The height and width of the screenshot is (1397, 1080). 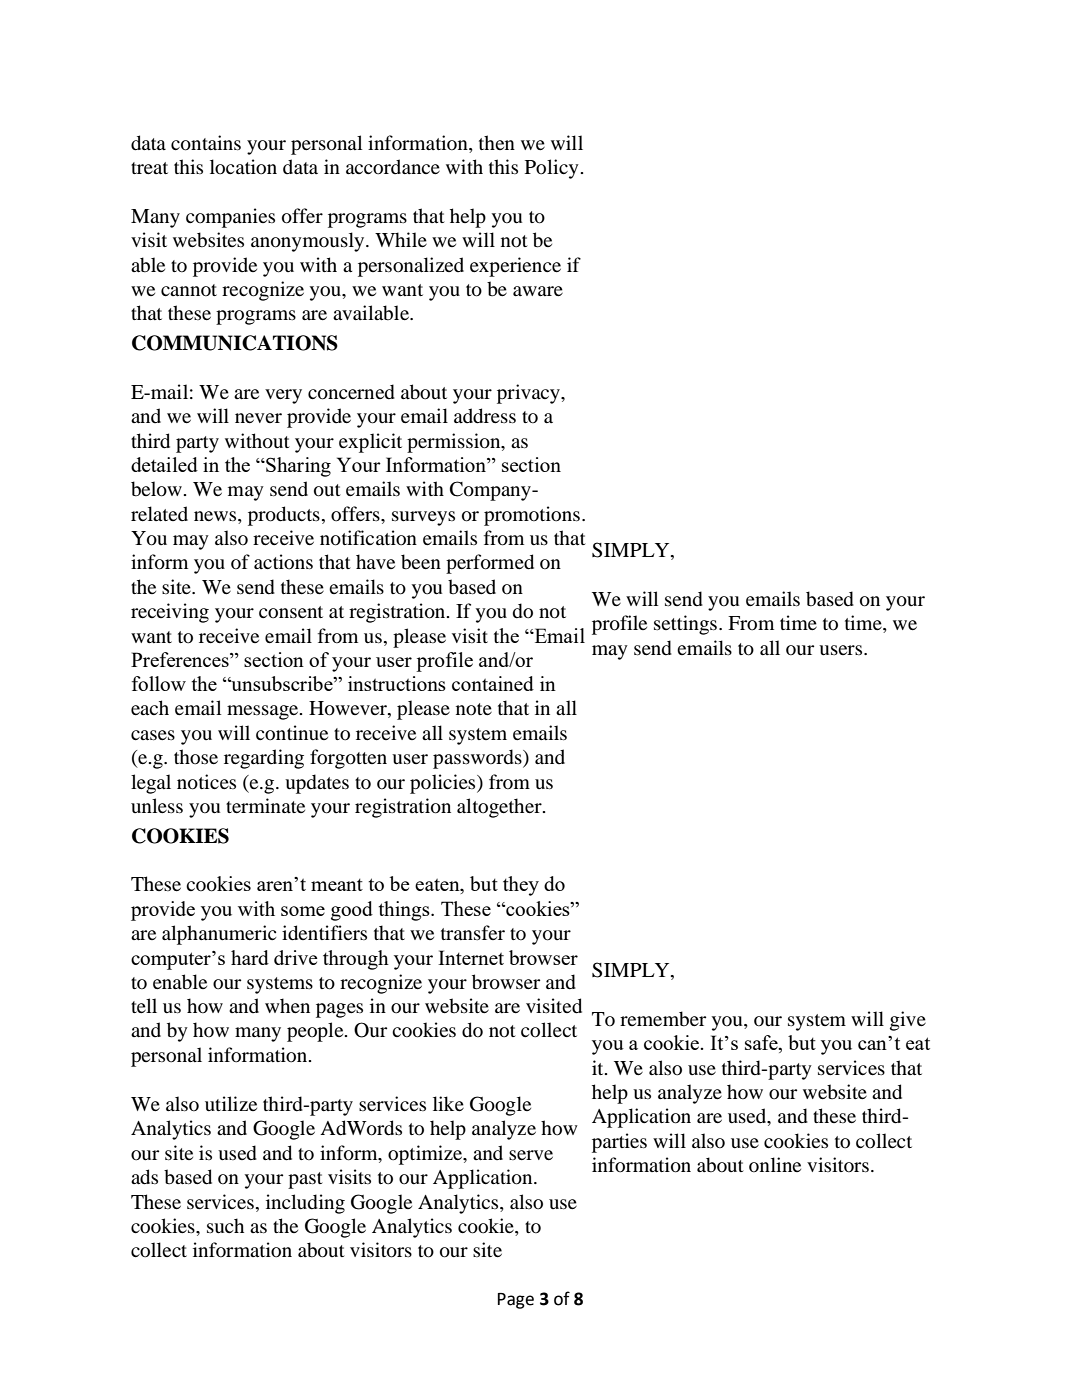 What do you see at coordinates (497, 142) in the screenshot?
I see `then` at bounding box center [497, 142].
